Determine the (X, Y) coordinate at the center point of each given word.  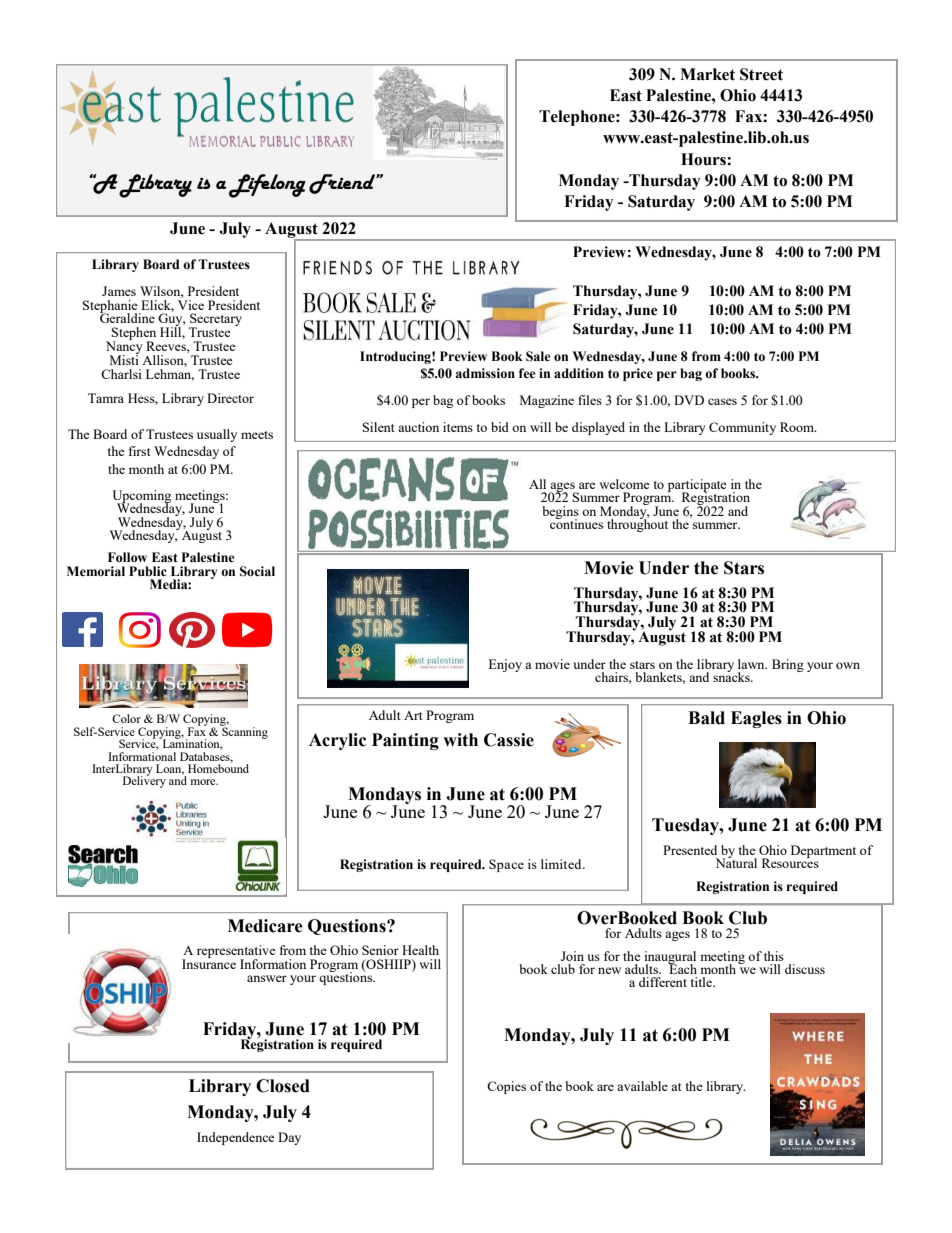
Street (761, 74)
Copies (506, 1087)
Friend (343, 184)
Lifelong (267, 186)
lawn (752, 664)
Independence (236, 1138)
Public (148, 571)
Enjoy (505, 665)
